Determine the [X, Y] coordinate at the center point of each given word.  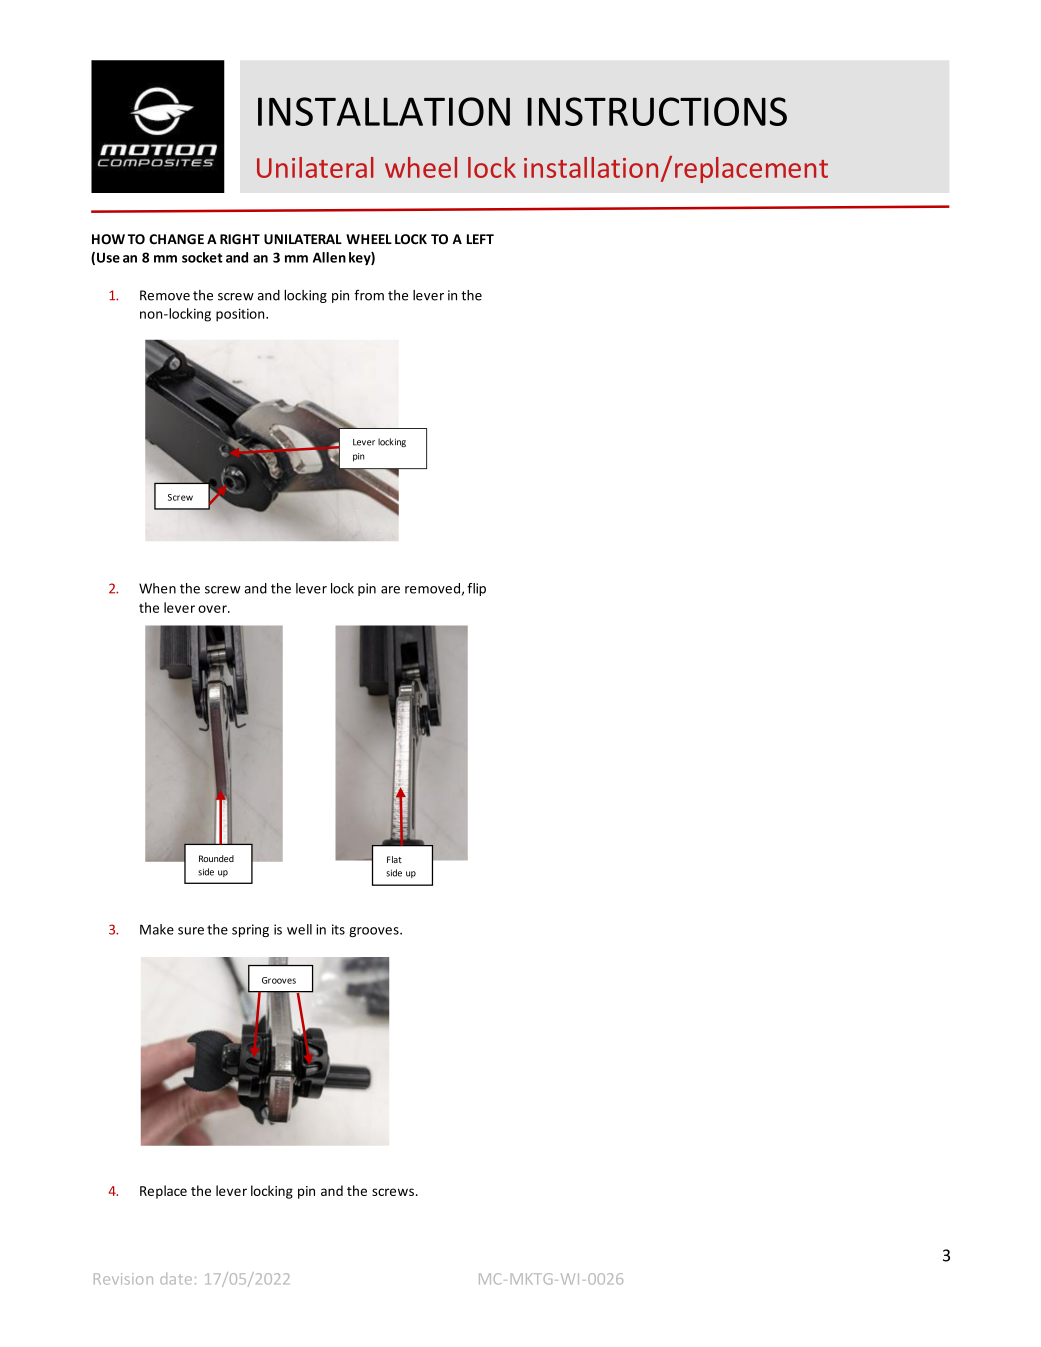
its [338, 929]
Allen [329, 257]
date [176, 1279]
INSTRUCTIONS [657, 111]
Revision [123, 1279]
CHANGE [176, 239]
